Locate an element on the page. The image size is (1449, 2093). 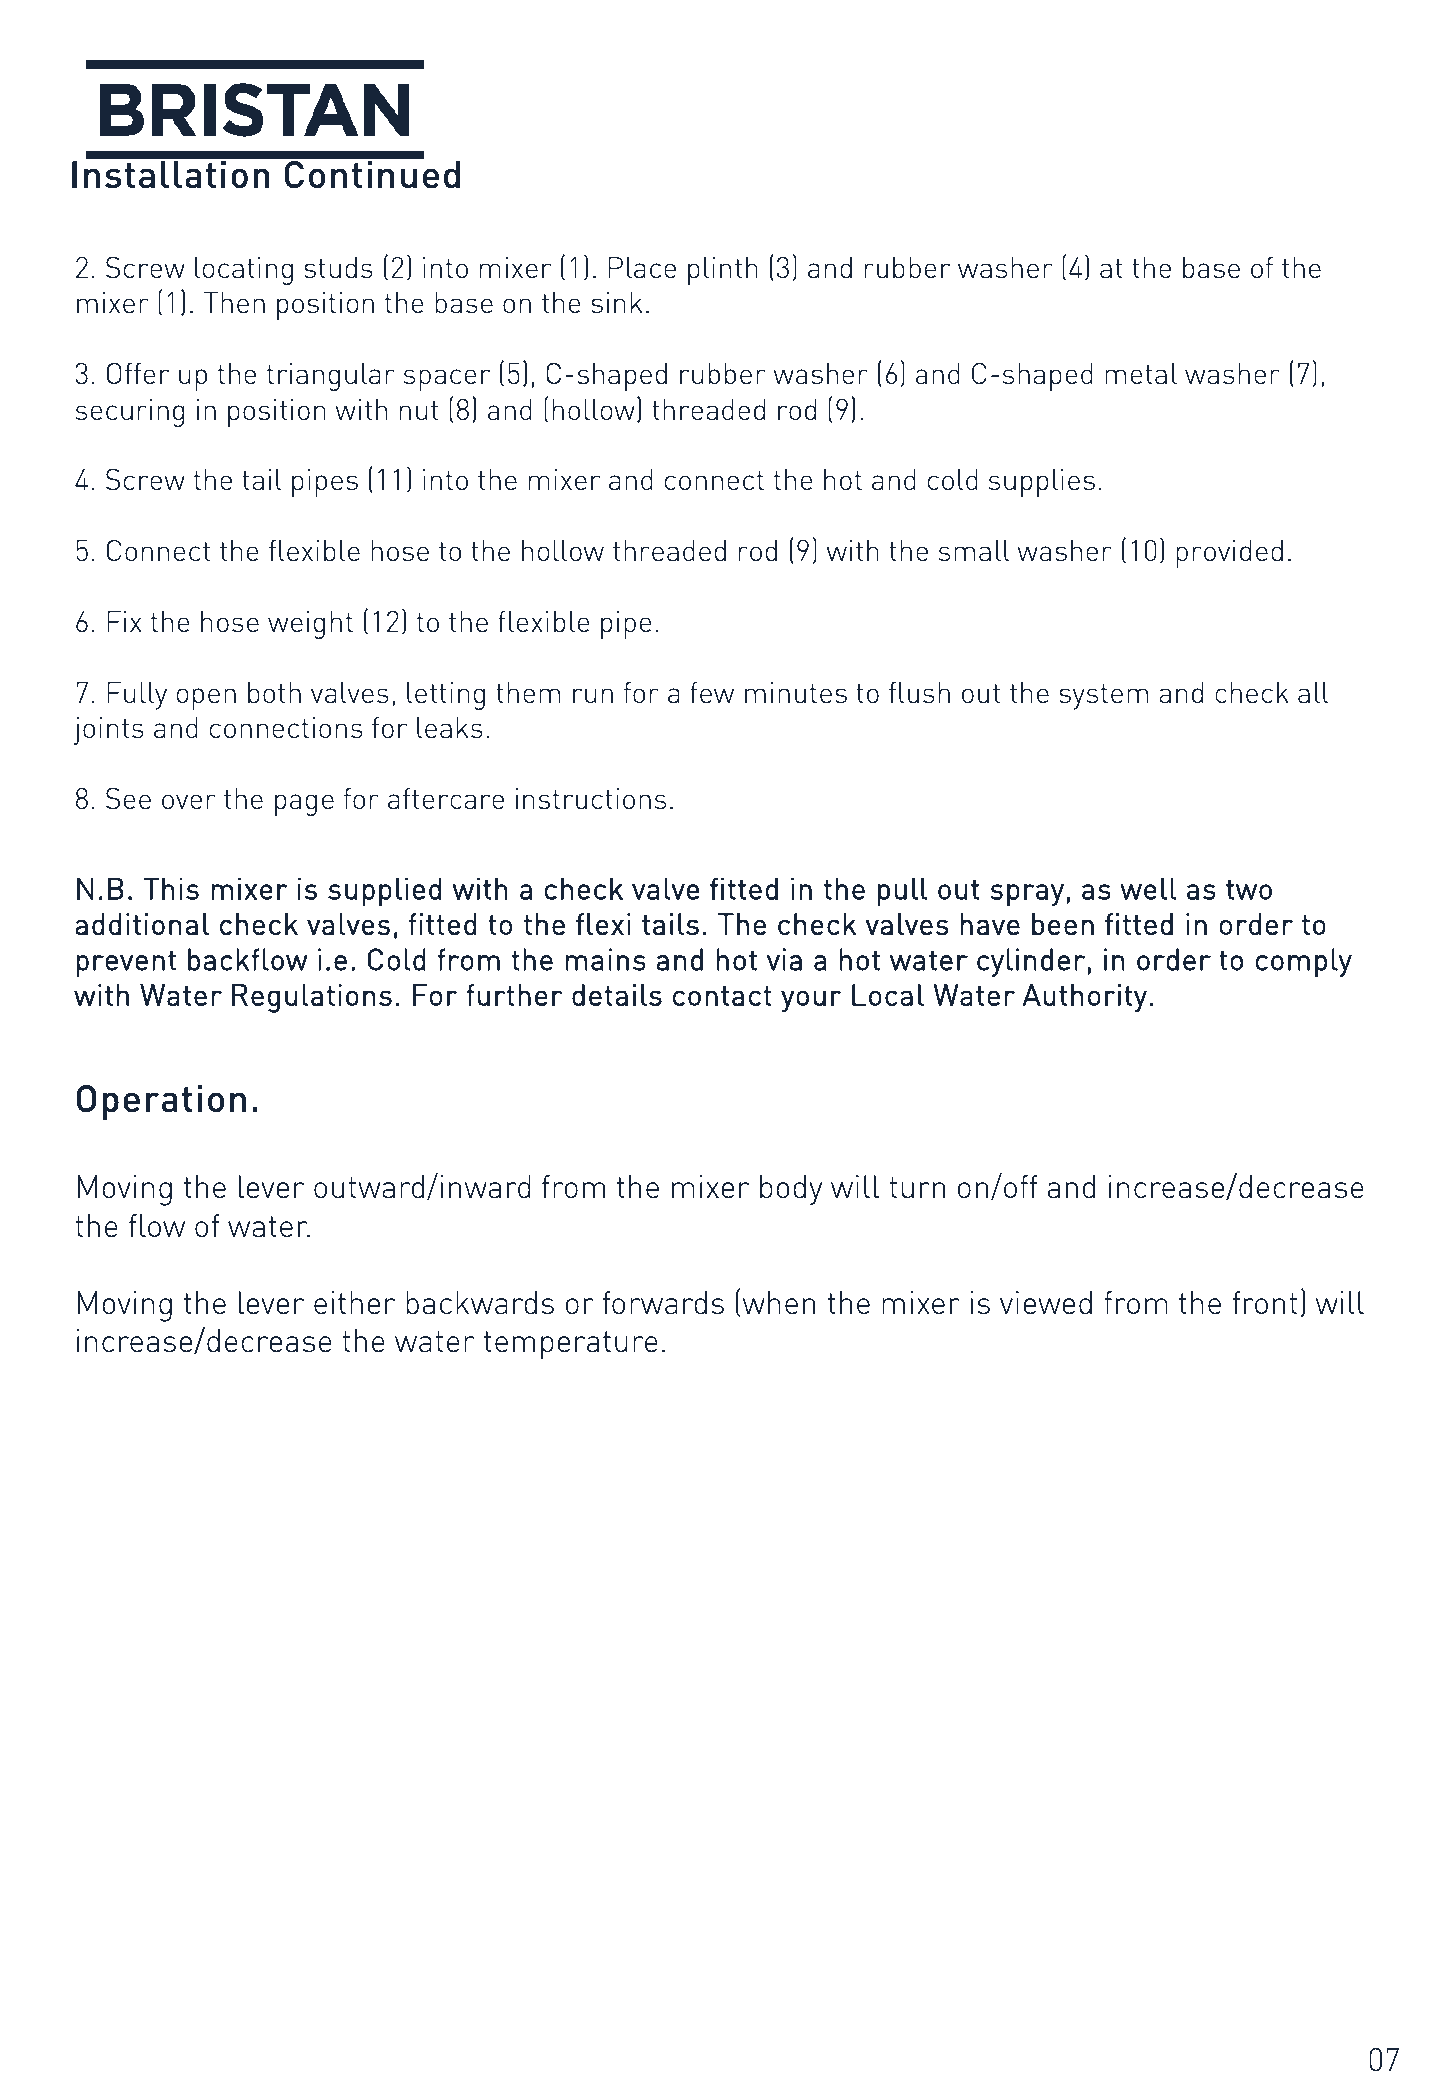
Then is located at coordinates (234, 302).
